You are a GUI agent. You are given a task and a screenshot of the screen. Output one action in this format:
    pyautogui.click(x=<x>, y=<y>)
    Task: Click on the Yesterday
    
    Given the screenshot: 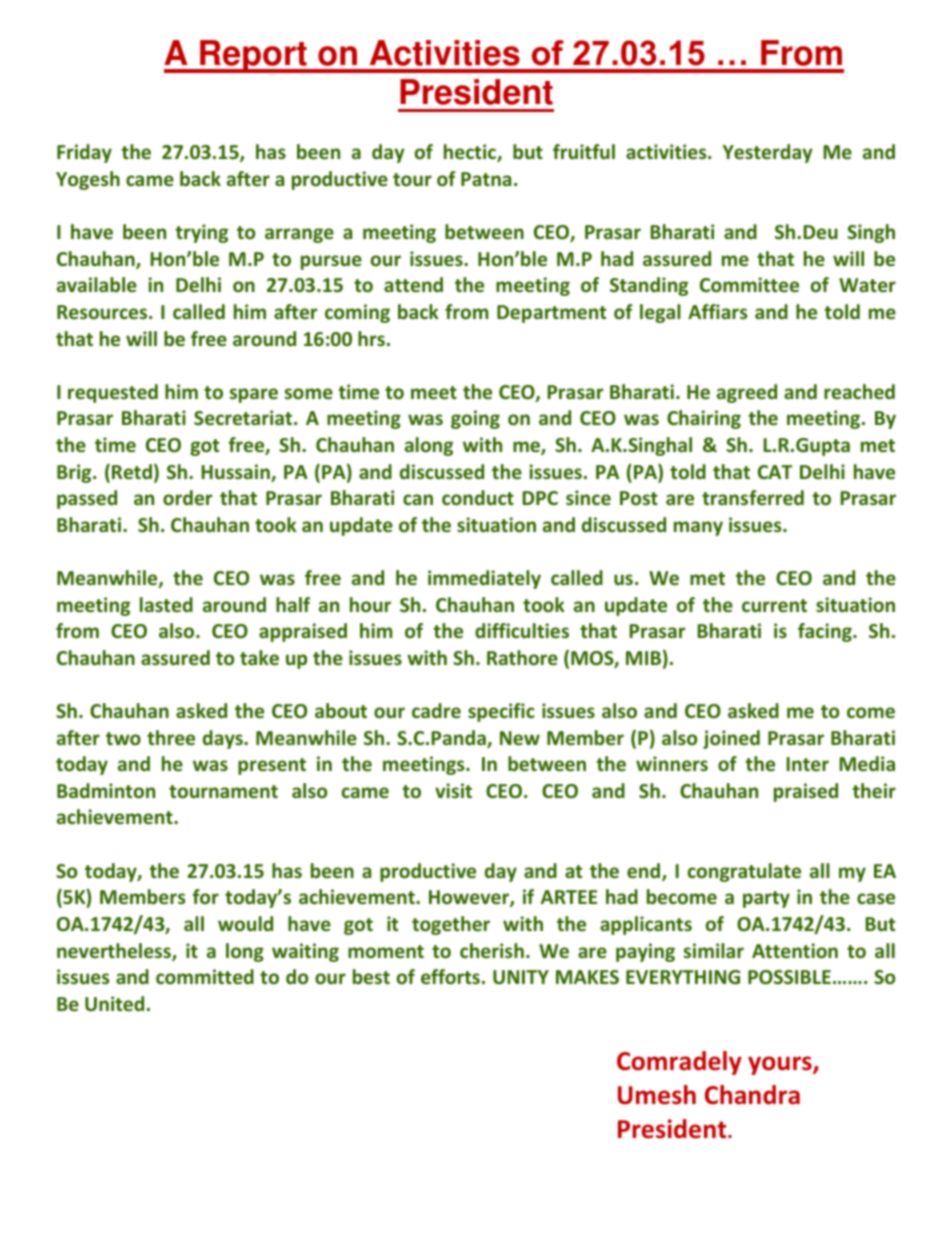 What is the action you would take?
    pyautogui.click(x=768, y=153)
